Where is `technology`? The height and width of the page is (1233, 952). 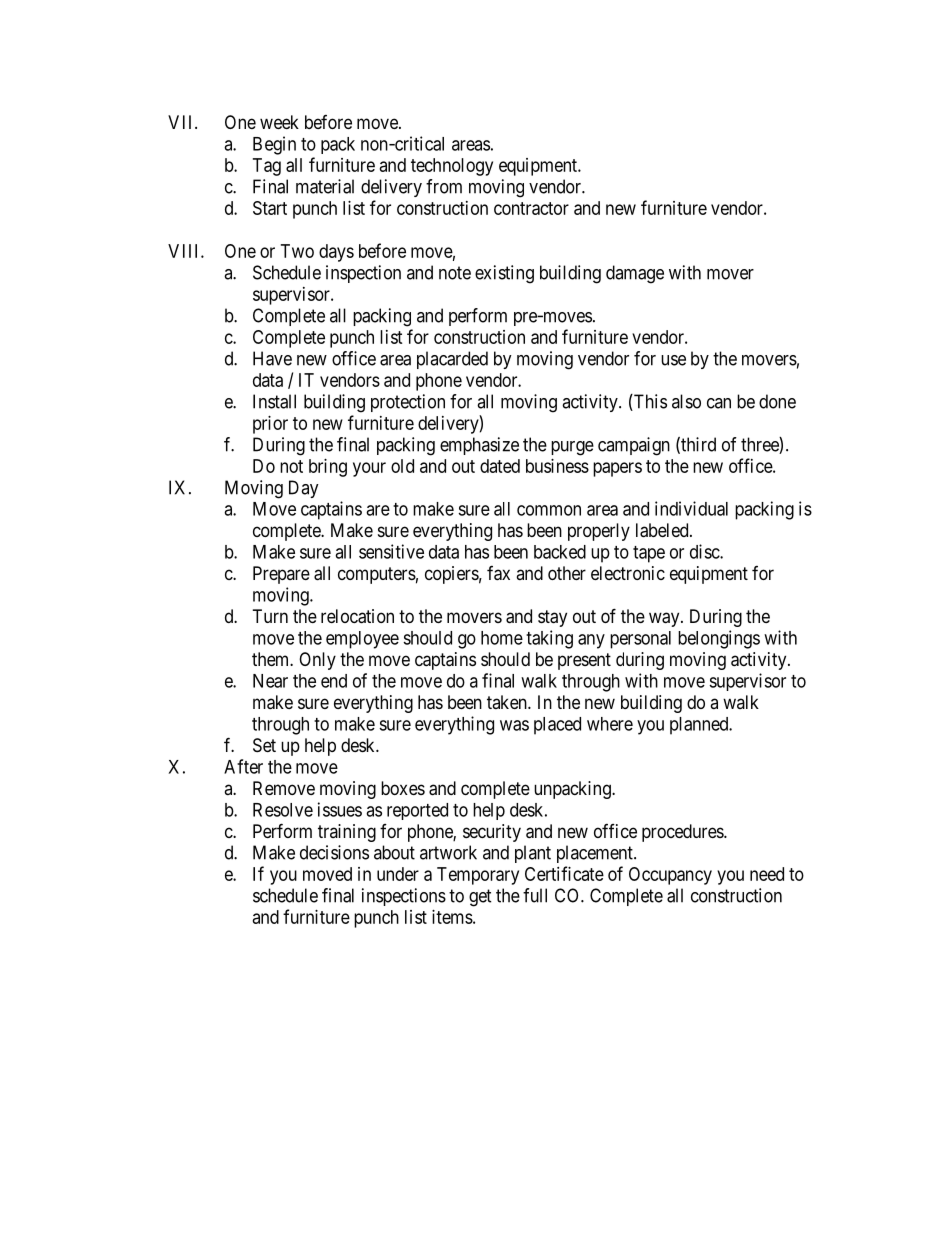 technology is located at coordinates (452, 167).
